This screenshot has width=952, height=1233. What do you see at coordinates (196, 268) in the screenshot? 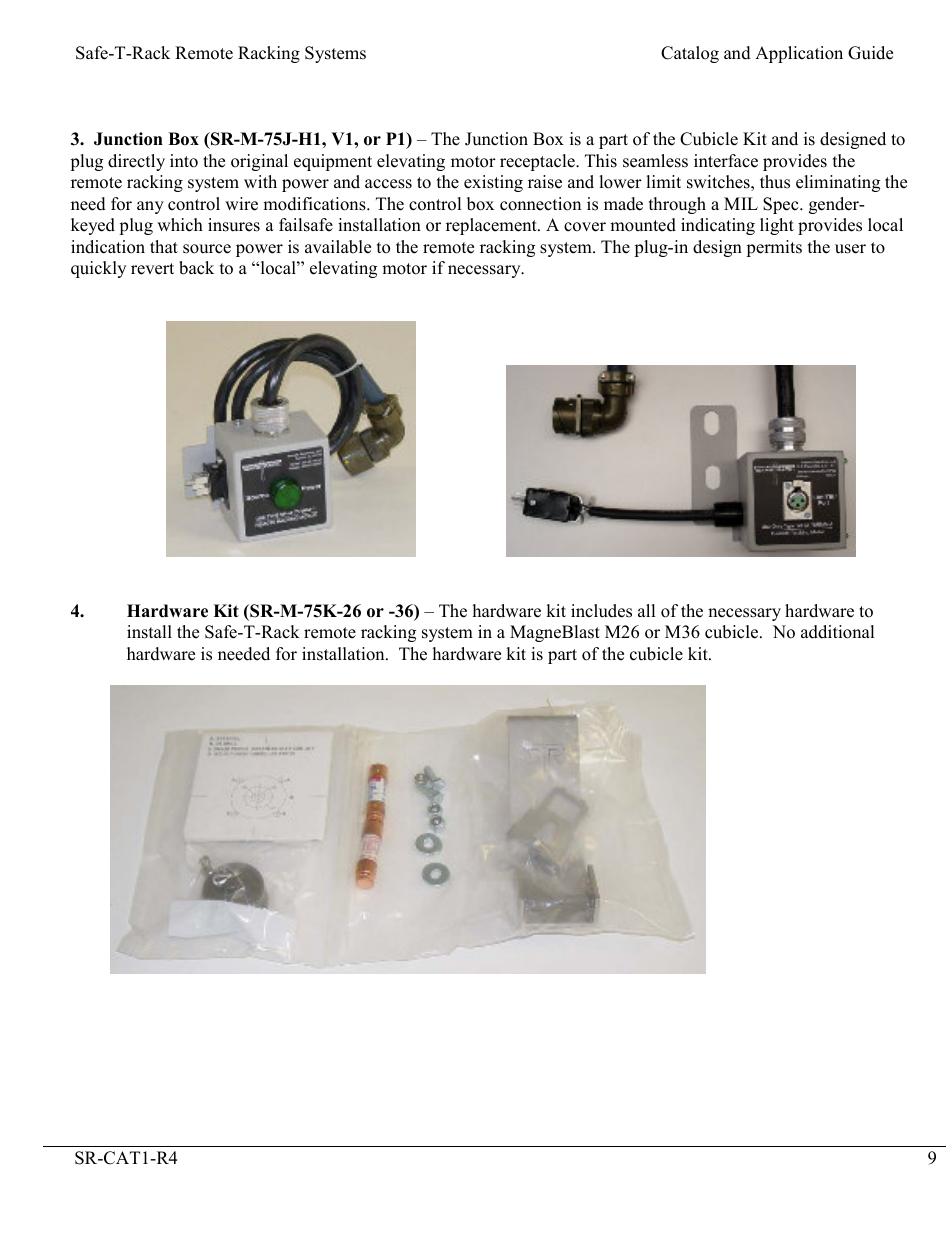
I see `back` at bounding box center [196, 268].
